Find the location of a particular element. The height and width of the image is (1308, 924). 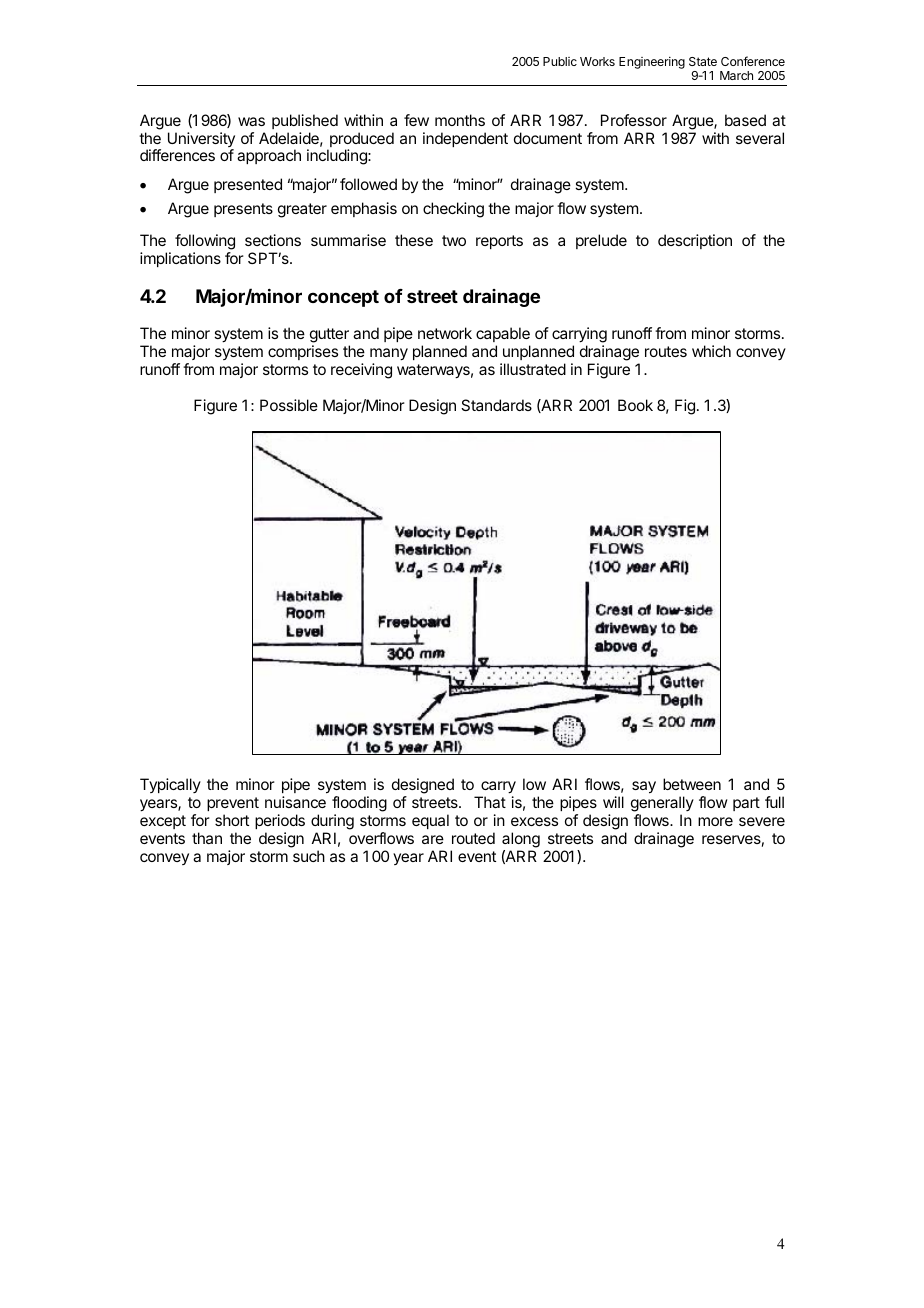

State is located at coordinates (703, 61).
